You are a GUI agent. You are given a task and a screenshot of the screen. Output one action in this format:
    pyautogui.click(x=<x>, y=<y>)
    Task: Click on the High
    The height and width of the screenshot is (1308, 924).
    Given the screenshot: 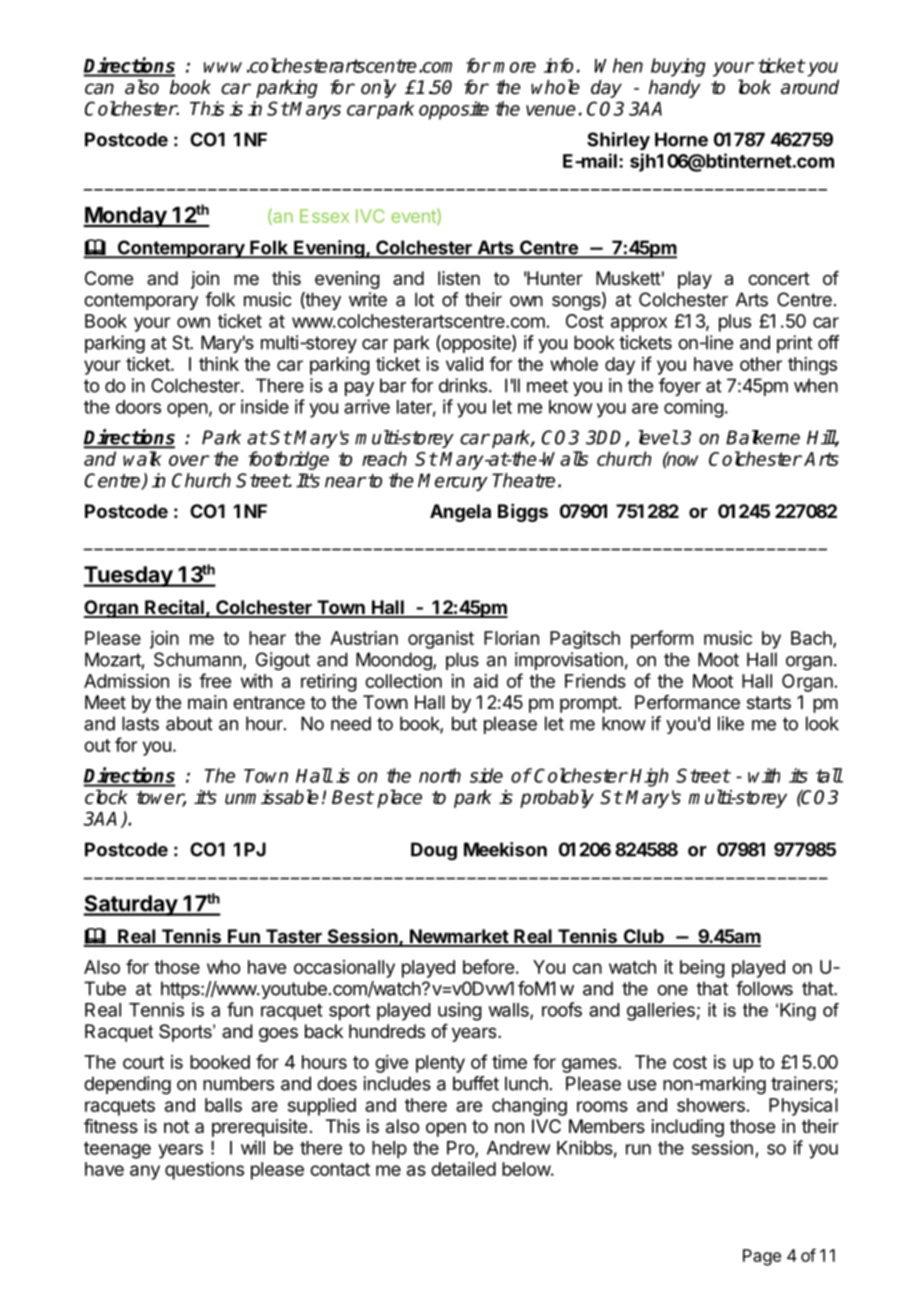 What is the action you would take?
    pyautogui.click(x=649, y=777)
